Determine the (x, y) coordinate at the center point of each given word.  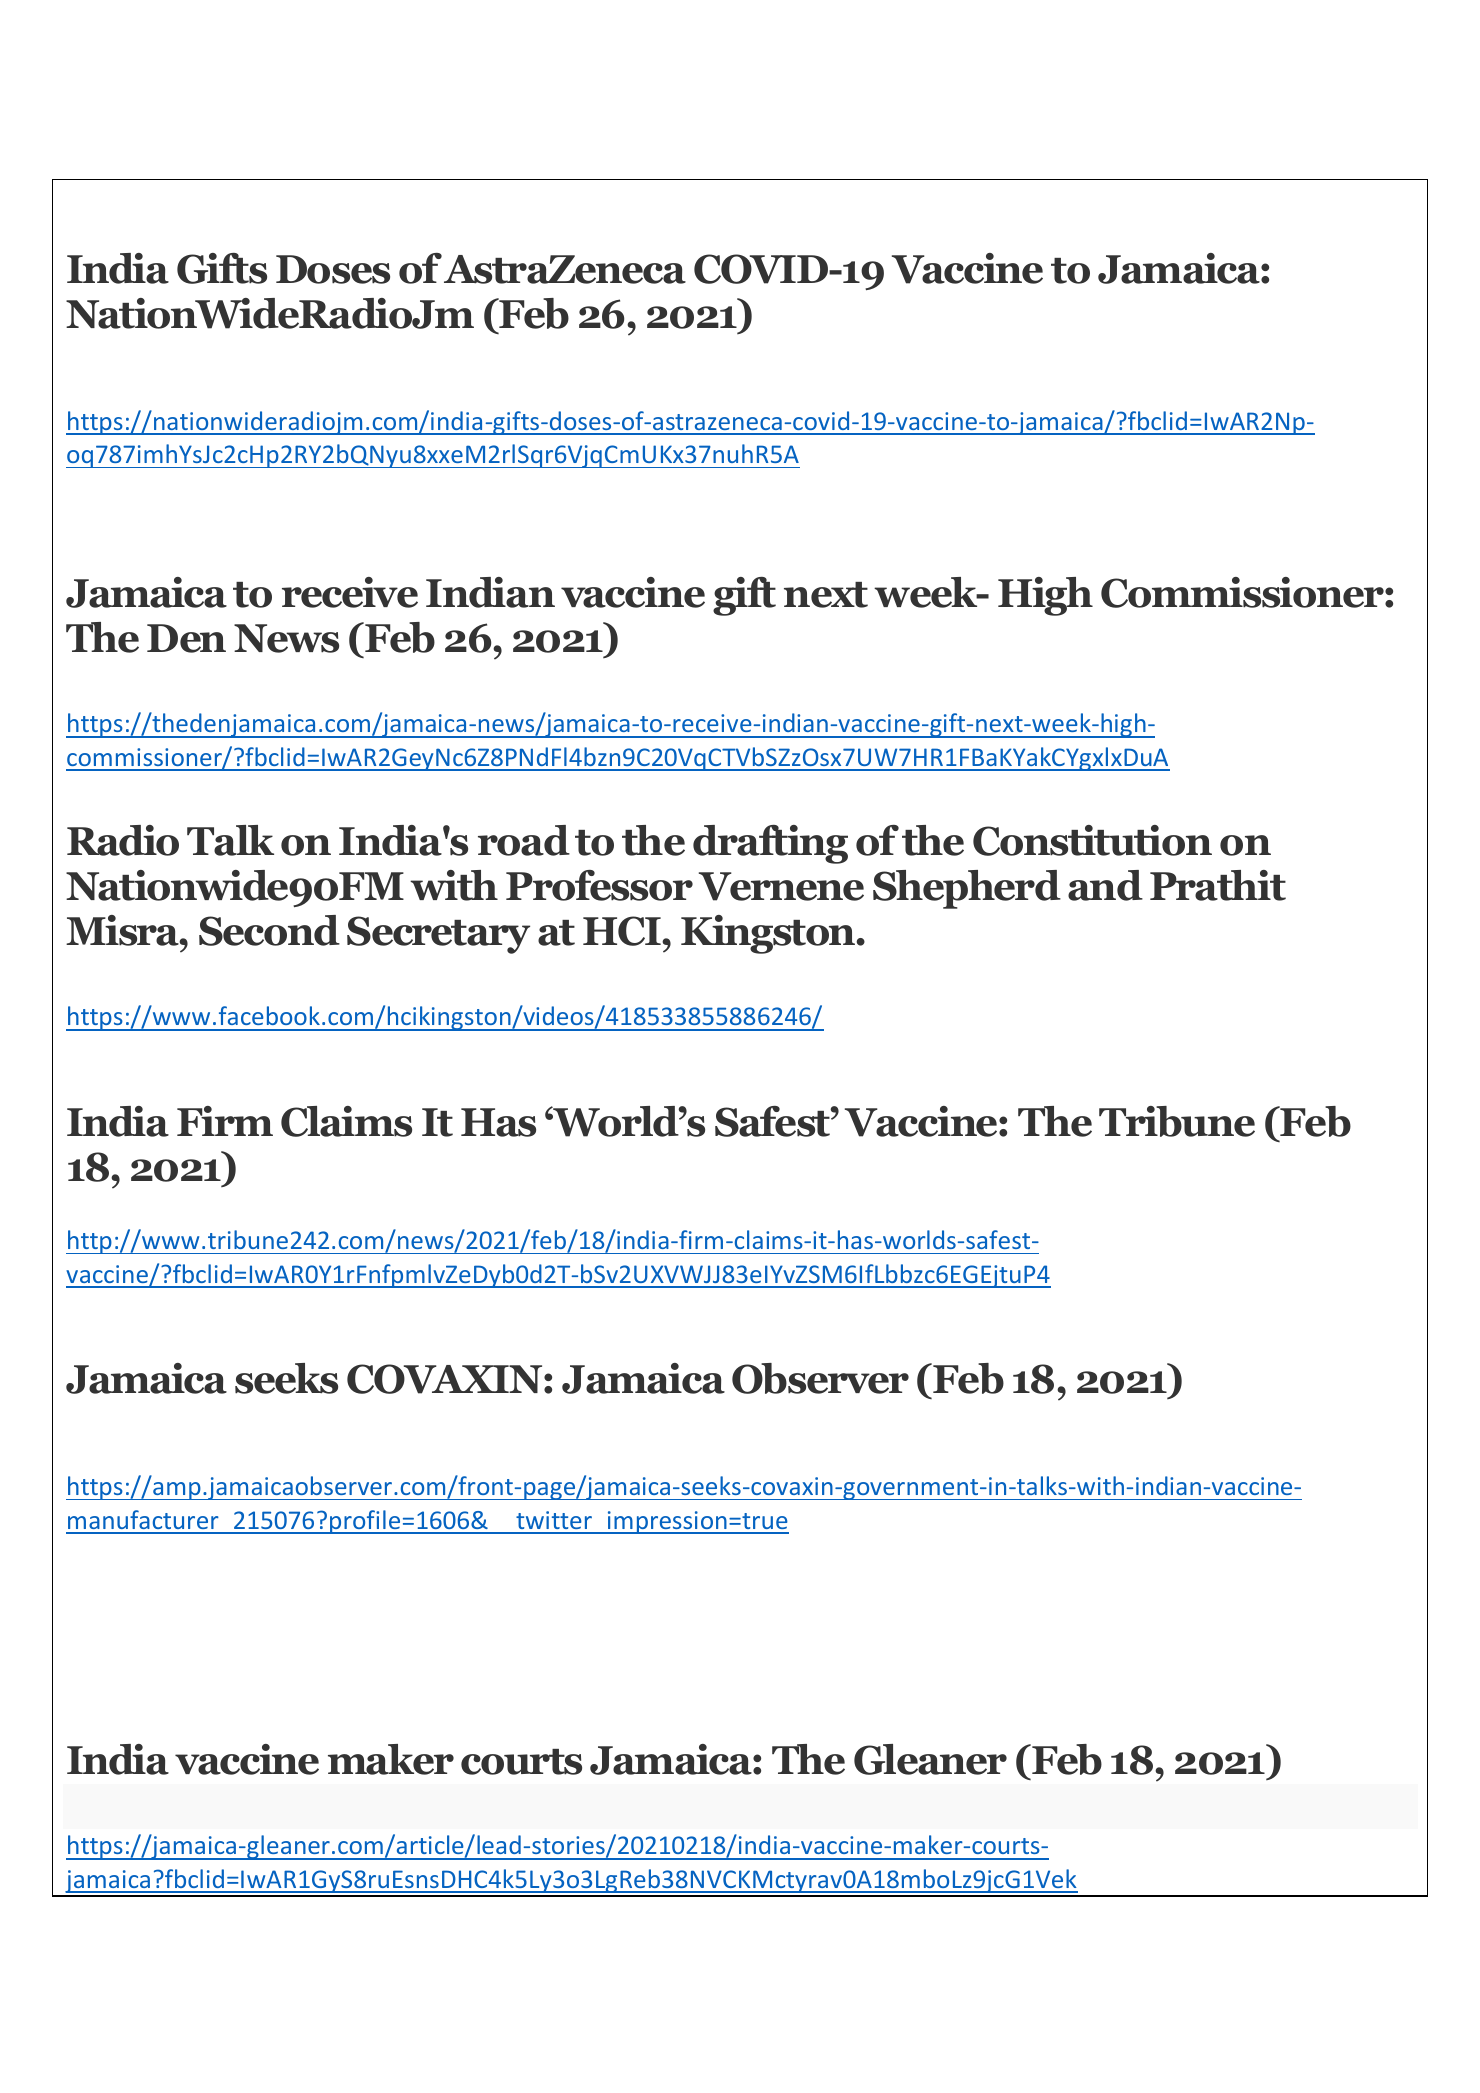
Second (269, 930)
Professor (599, 885)
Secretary (438, 935)
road (524, 840)
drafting (770, 844)
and (1105, 885)
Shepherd (967, 889)
